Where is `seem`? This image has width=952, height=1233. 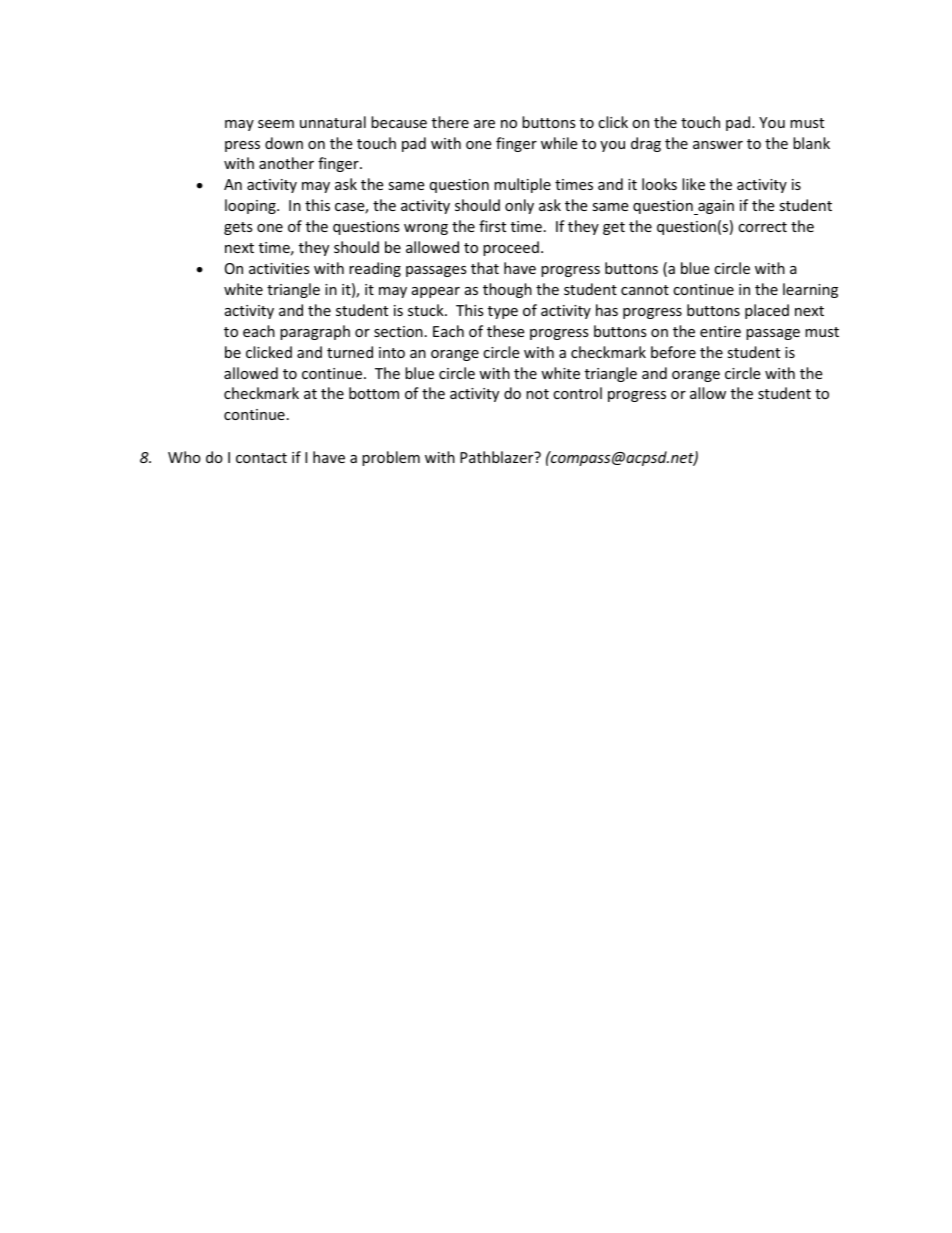 seem is located at coordinates (276, 124).
